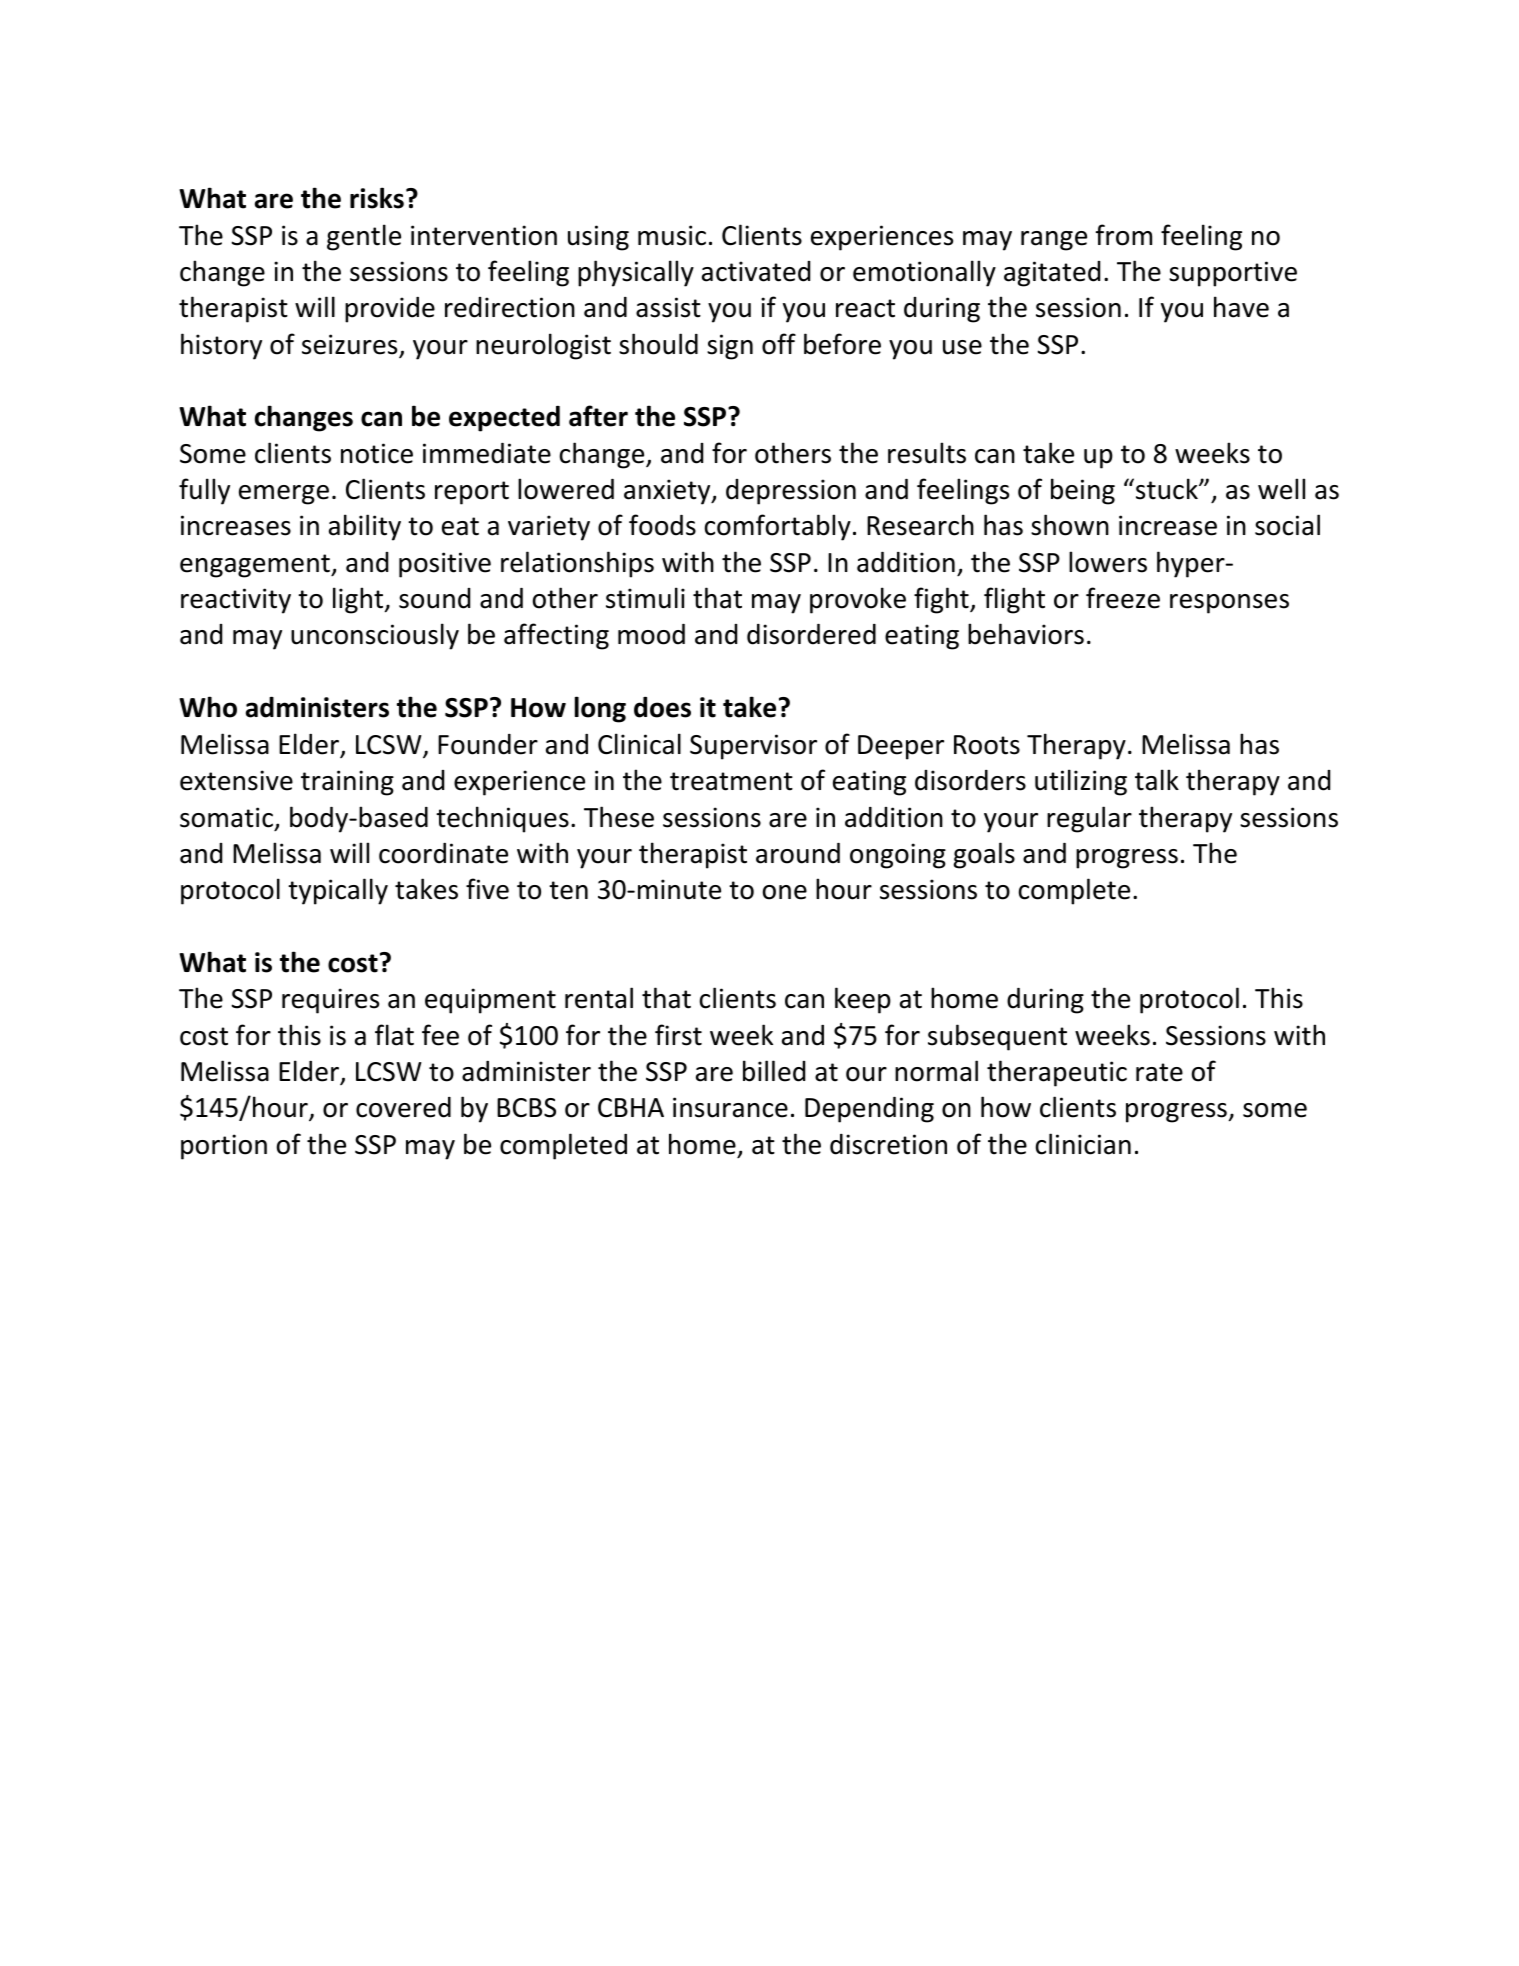  Describe the element at coordinates (1089, 819) in the image. I see `regular` at that location.
